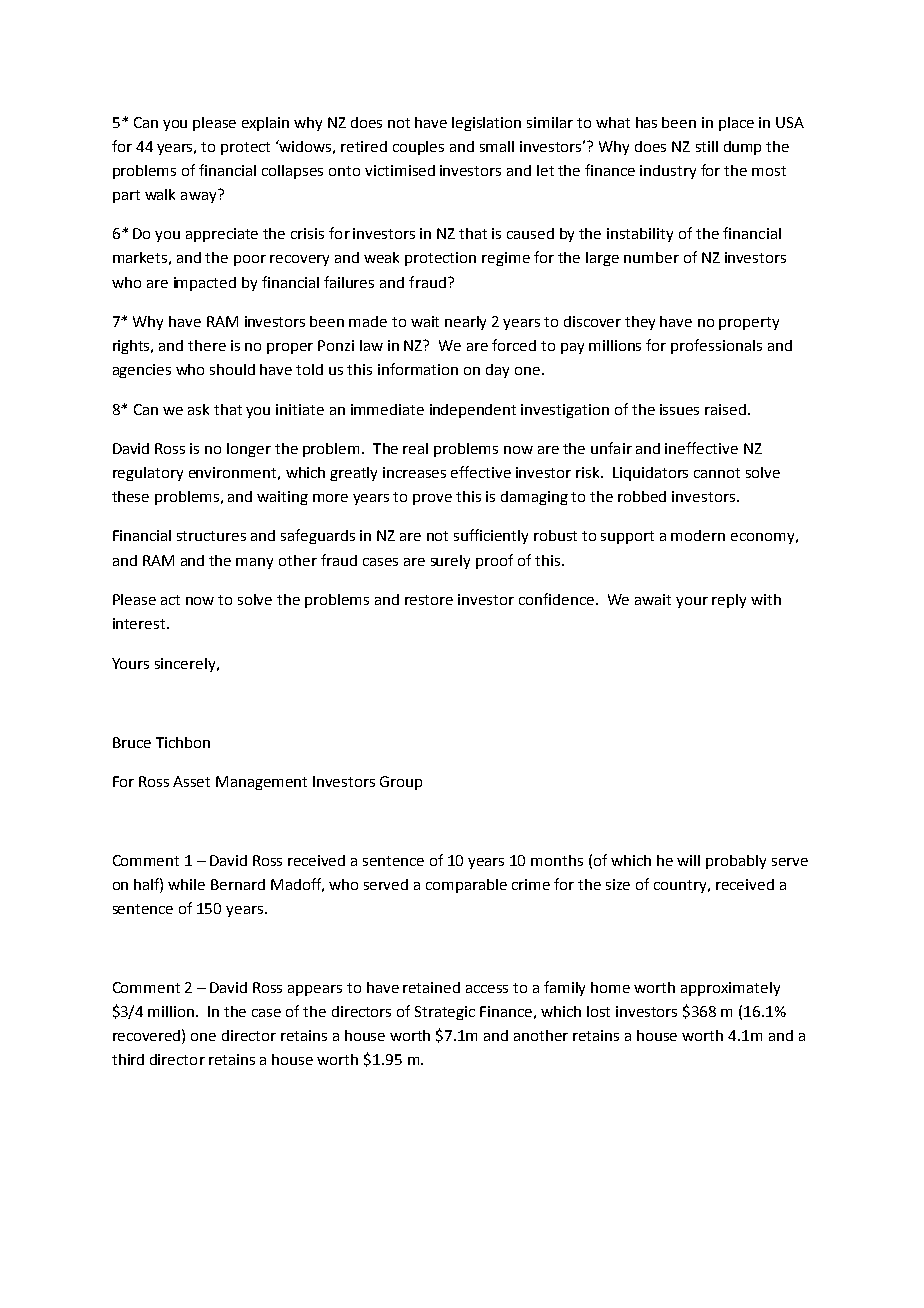  What do you see at coordinates (200, 196) in the image?
I see `away` at bounding box center [200, 196].
